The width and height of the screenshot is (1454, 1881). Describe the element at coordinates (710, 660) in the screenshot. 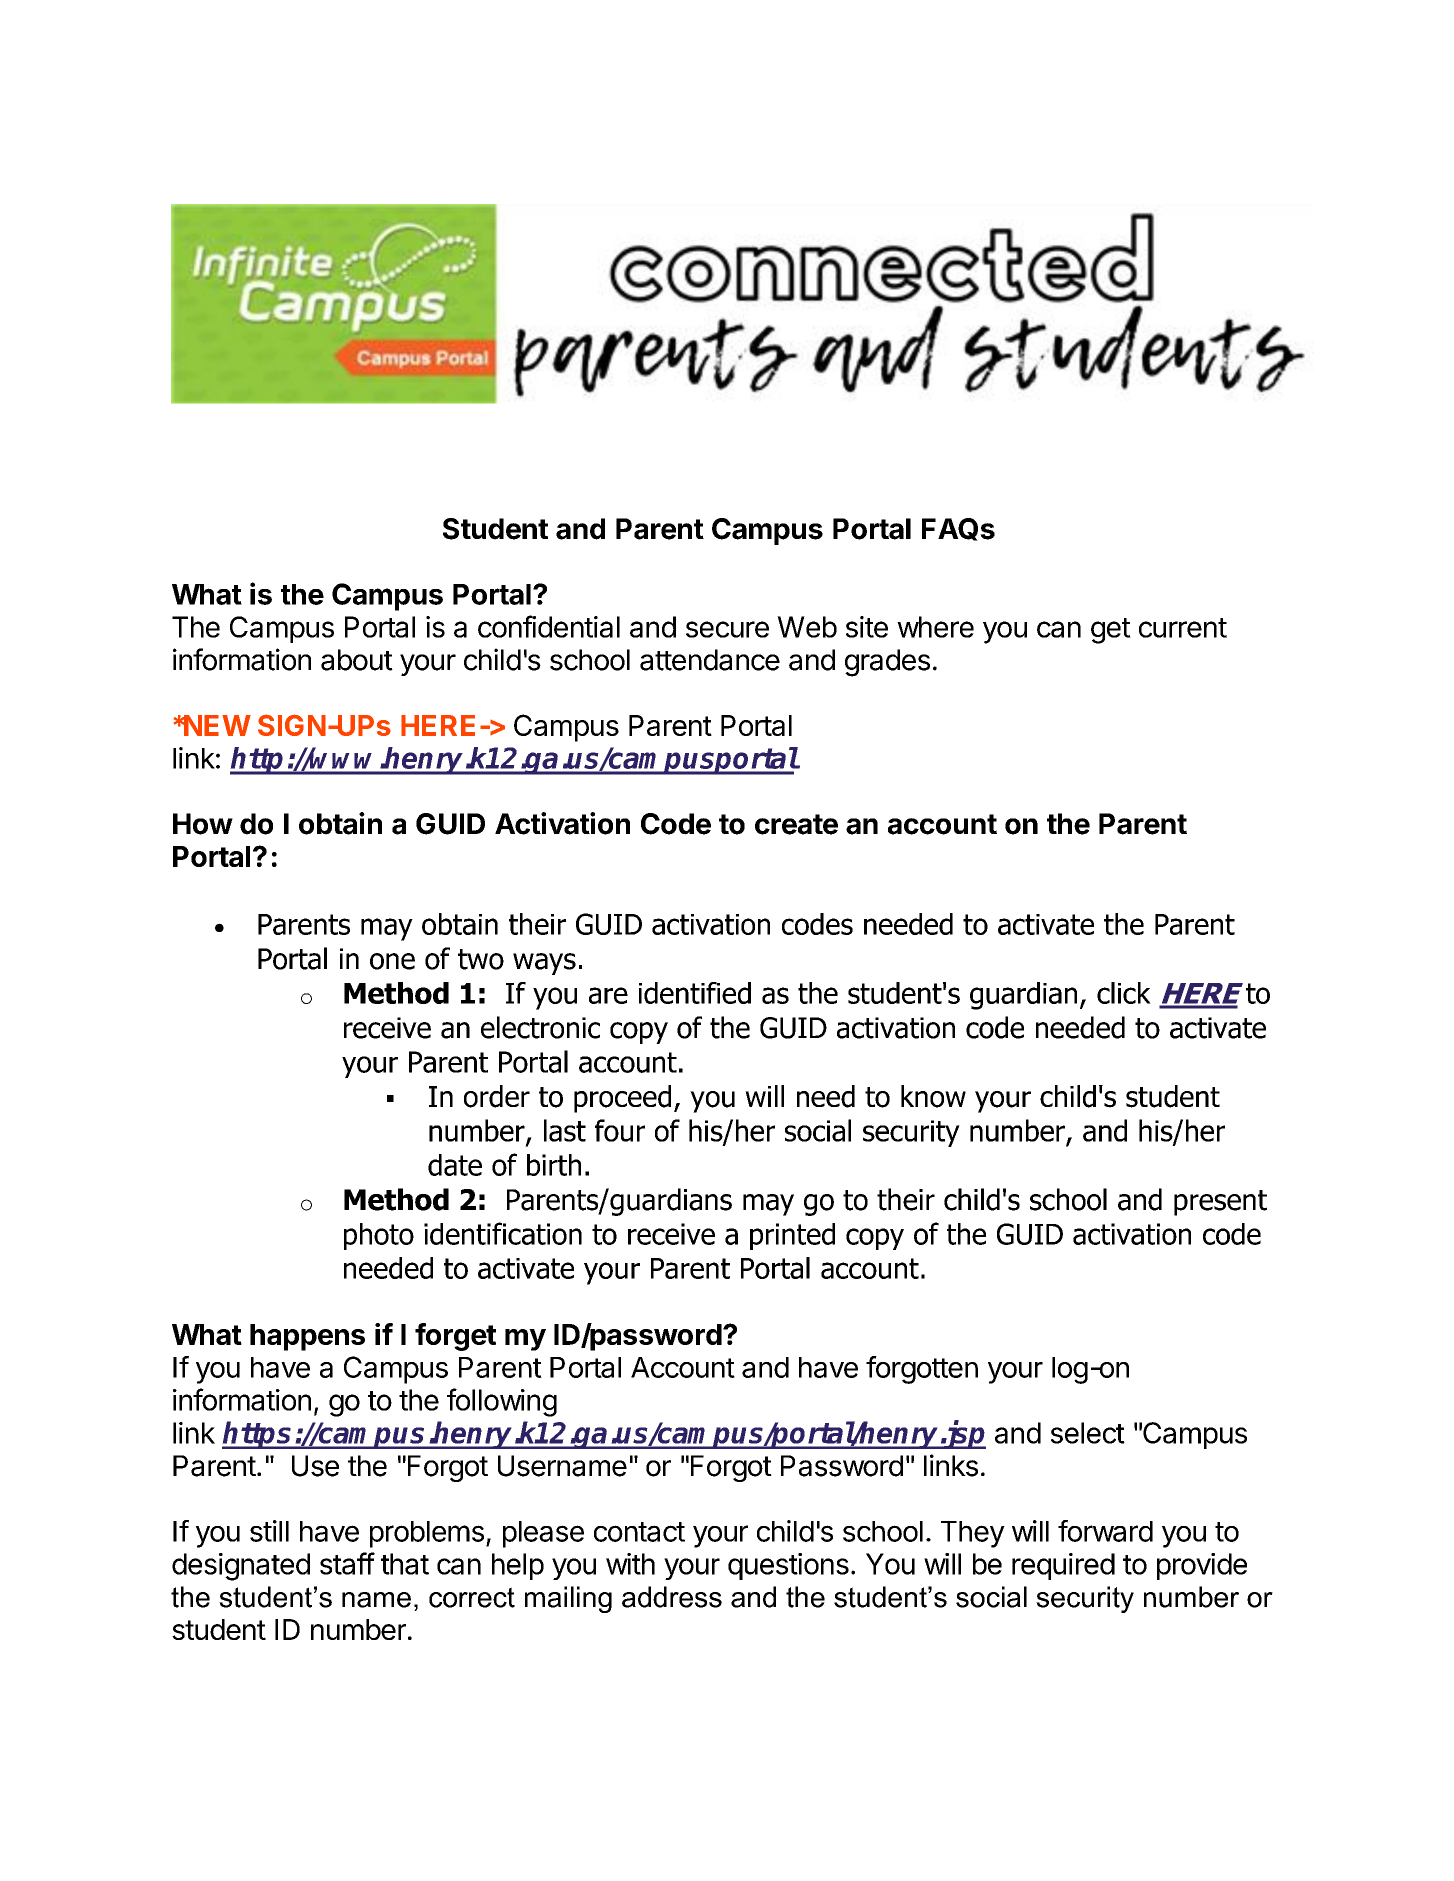

I see `attendance` at that location.
